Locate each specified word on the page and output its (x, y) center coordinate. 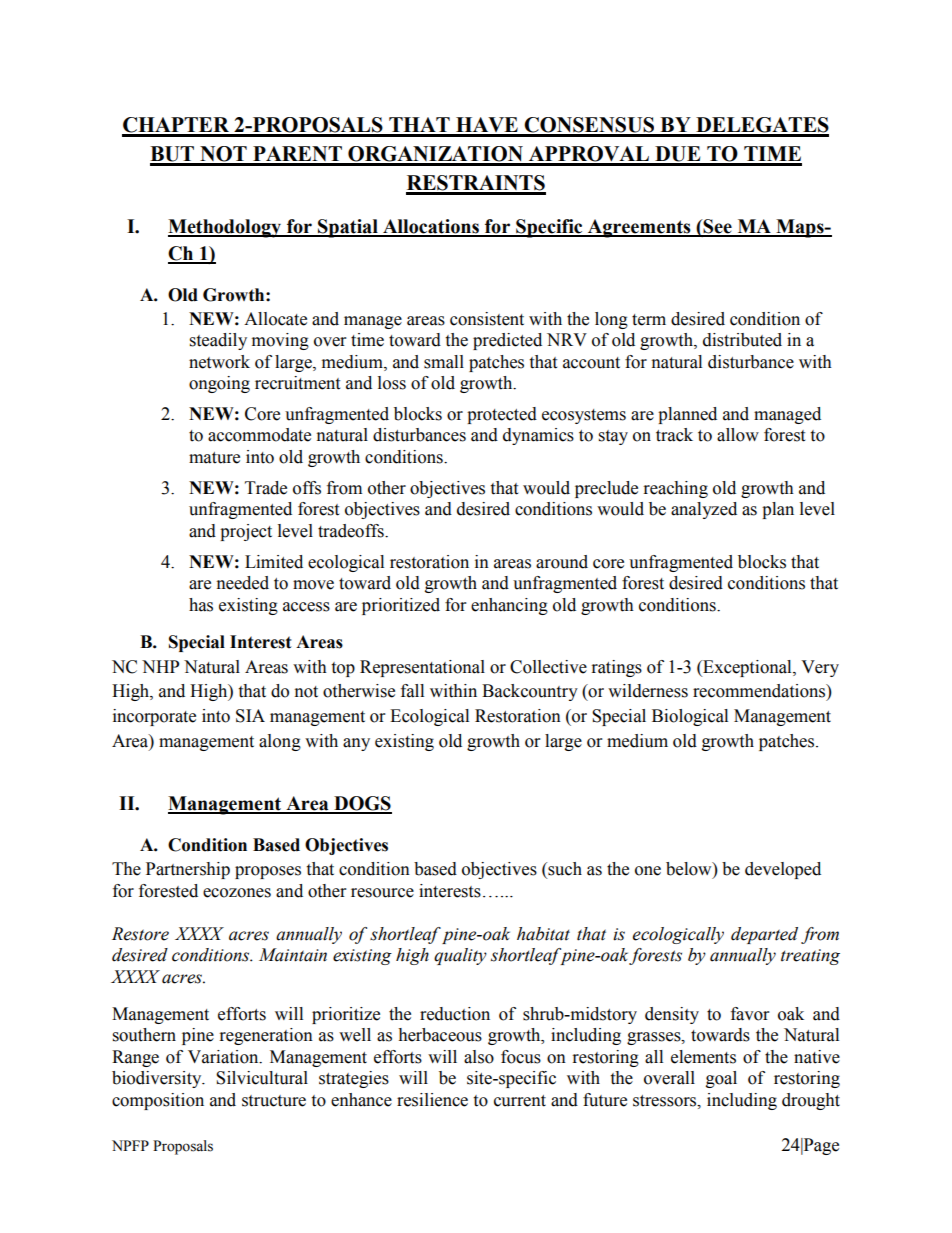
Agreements (639, 228)
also (479, 1057)
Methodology (226, 228)
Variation (224, 1057)
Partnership (188, 870)
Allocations (431, 227)
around (562, 562)
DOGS (362, 804)
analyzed (704, 510)
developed (783, 870)
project (246, 532)
